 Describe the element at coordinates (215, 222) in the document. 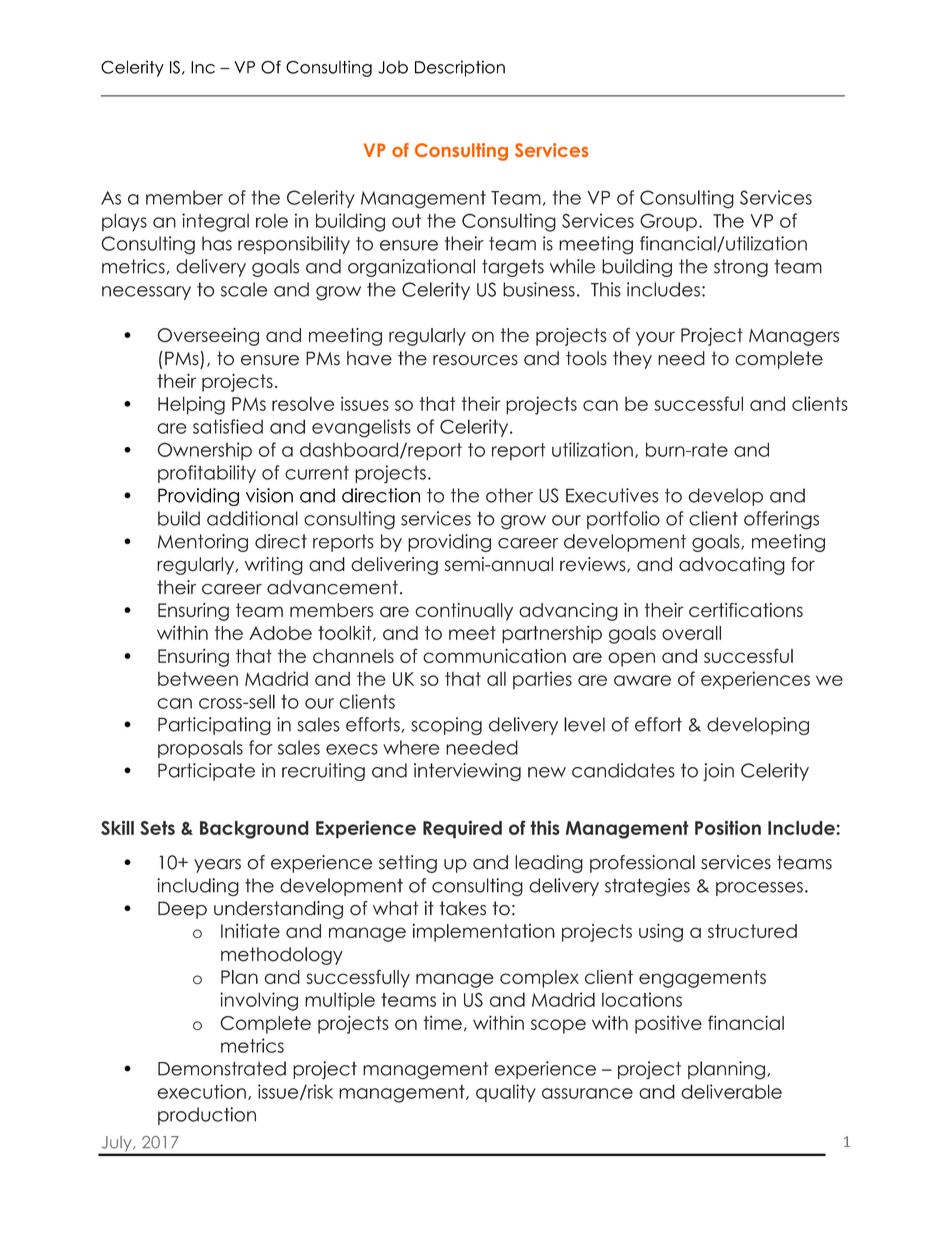

I see `integral` at that location.
